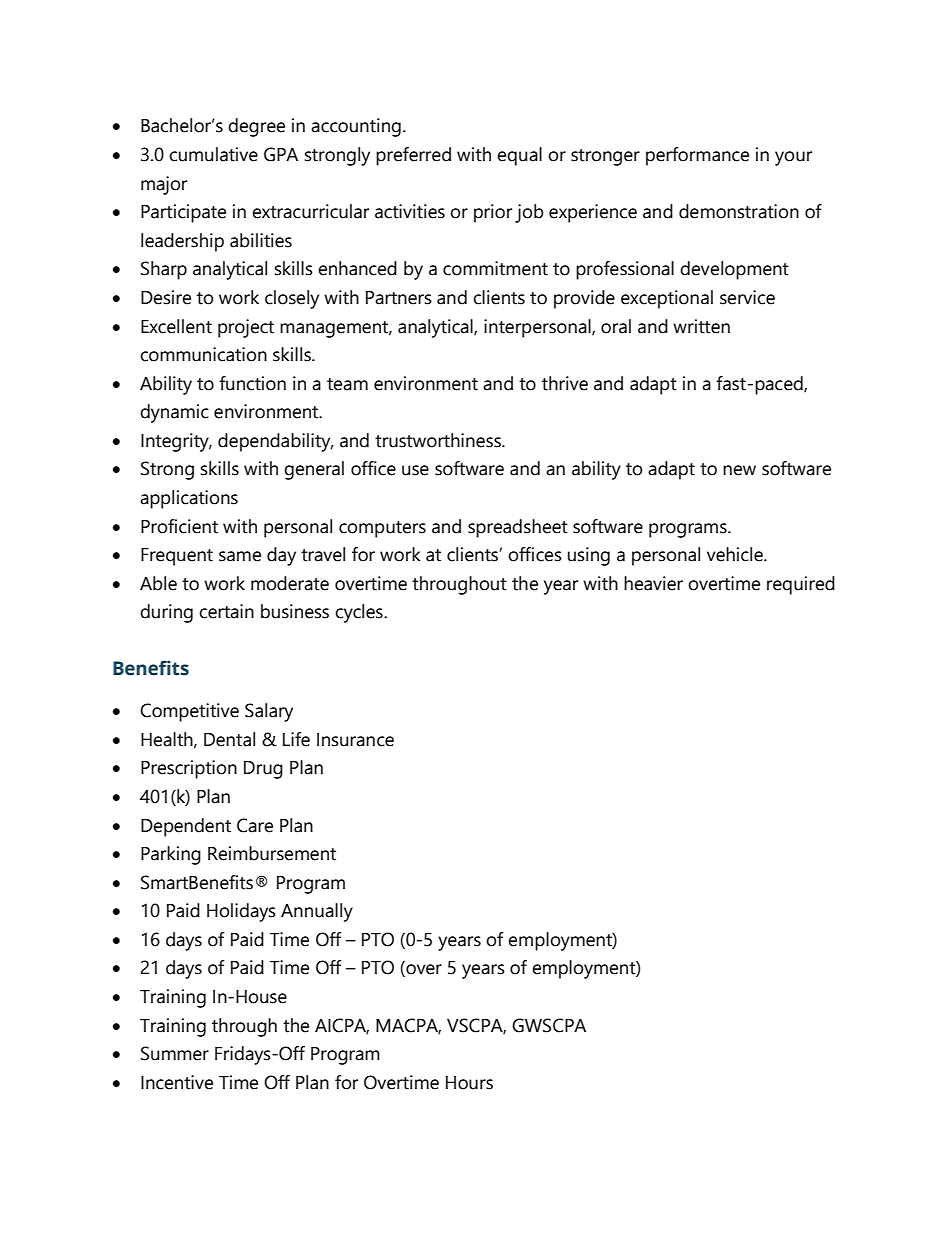 The height and width of the screenshot is (1233, 952). What do you see at coordinates (213, 154) in the screenshot?
I see `cumulative` at bounding box center [213, 154].
